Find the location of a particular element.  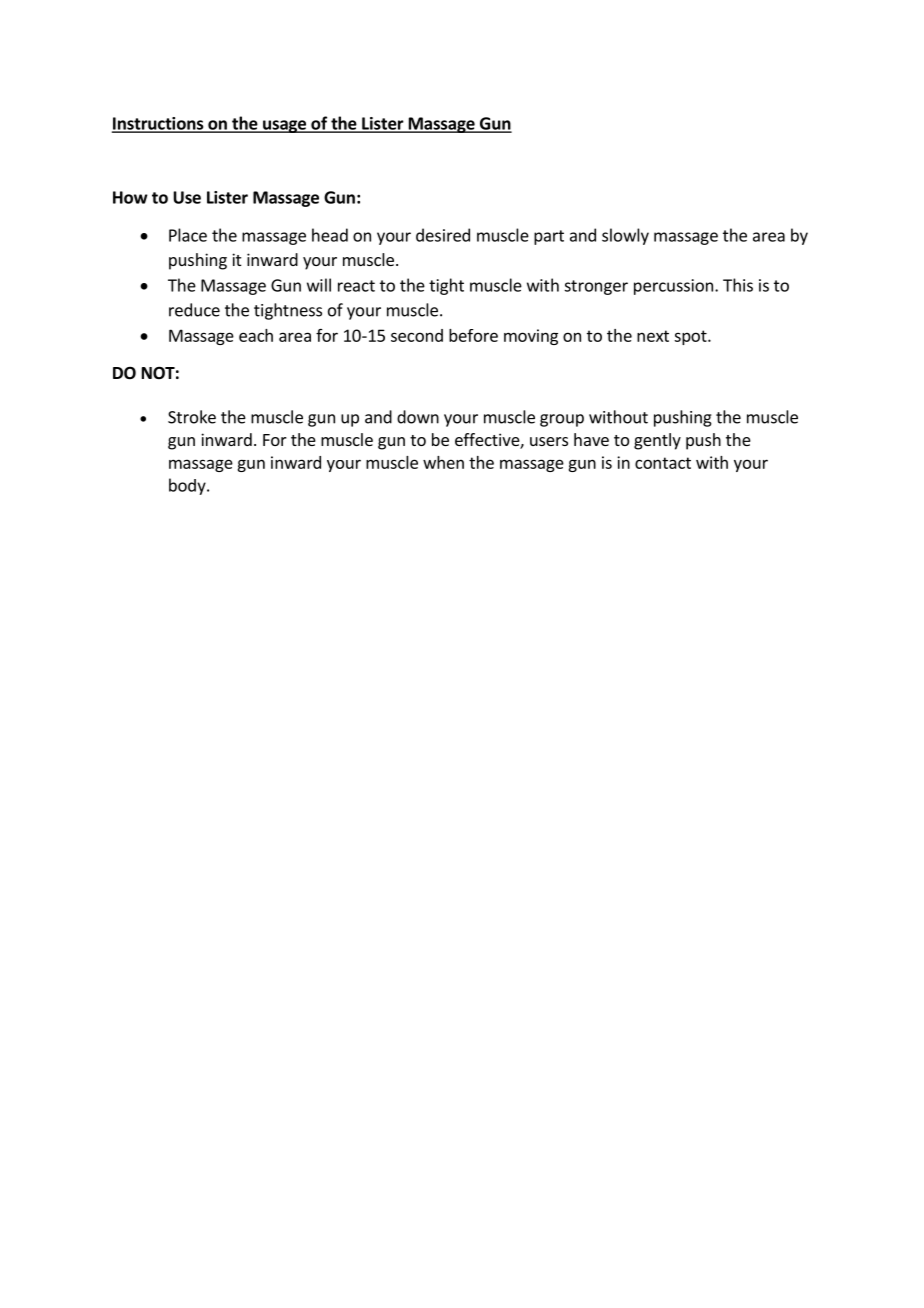

react is located at coordinates (356, 286).
